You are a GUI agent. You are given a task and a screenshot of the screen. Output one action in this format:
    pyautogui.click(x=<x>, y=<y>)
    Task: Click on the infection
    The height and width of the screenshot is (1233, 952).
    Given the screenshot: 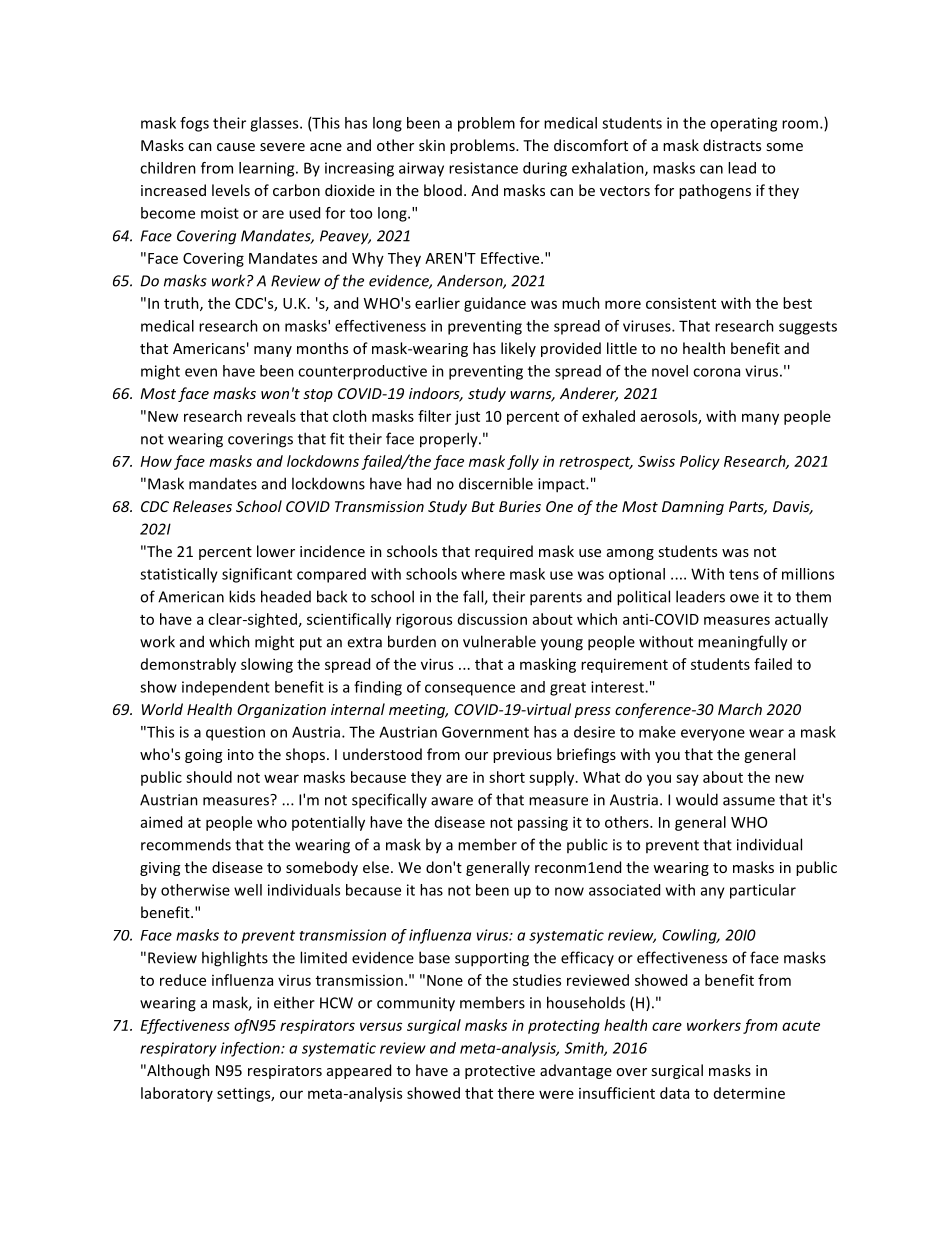 What is the action you would take?
    pyautogui.click(x=251, y=1049)
